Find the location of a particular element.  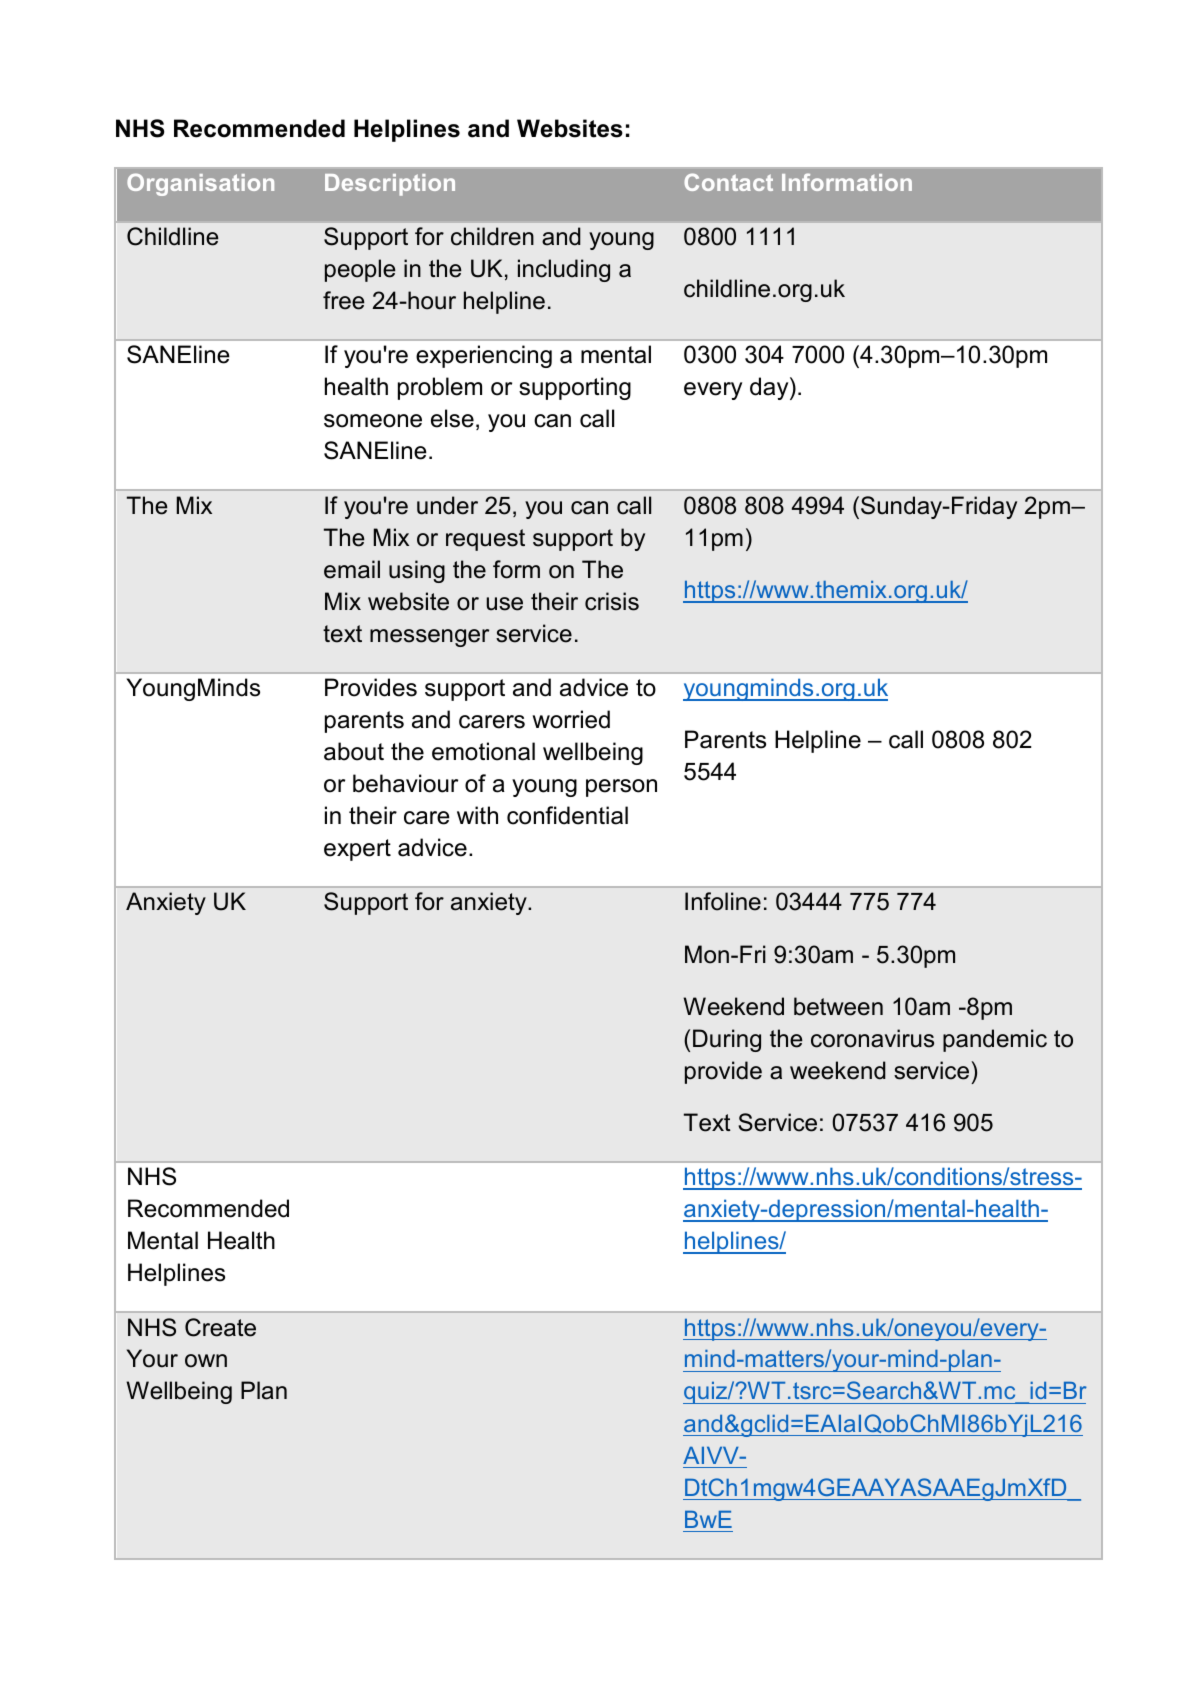

Contact is located at coordinates (728, 182).
